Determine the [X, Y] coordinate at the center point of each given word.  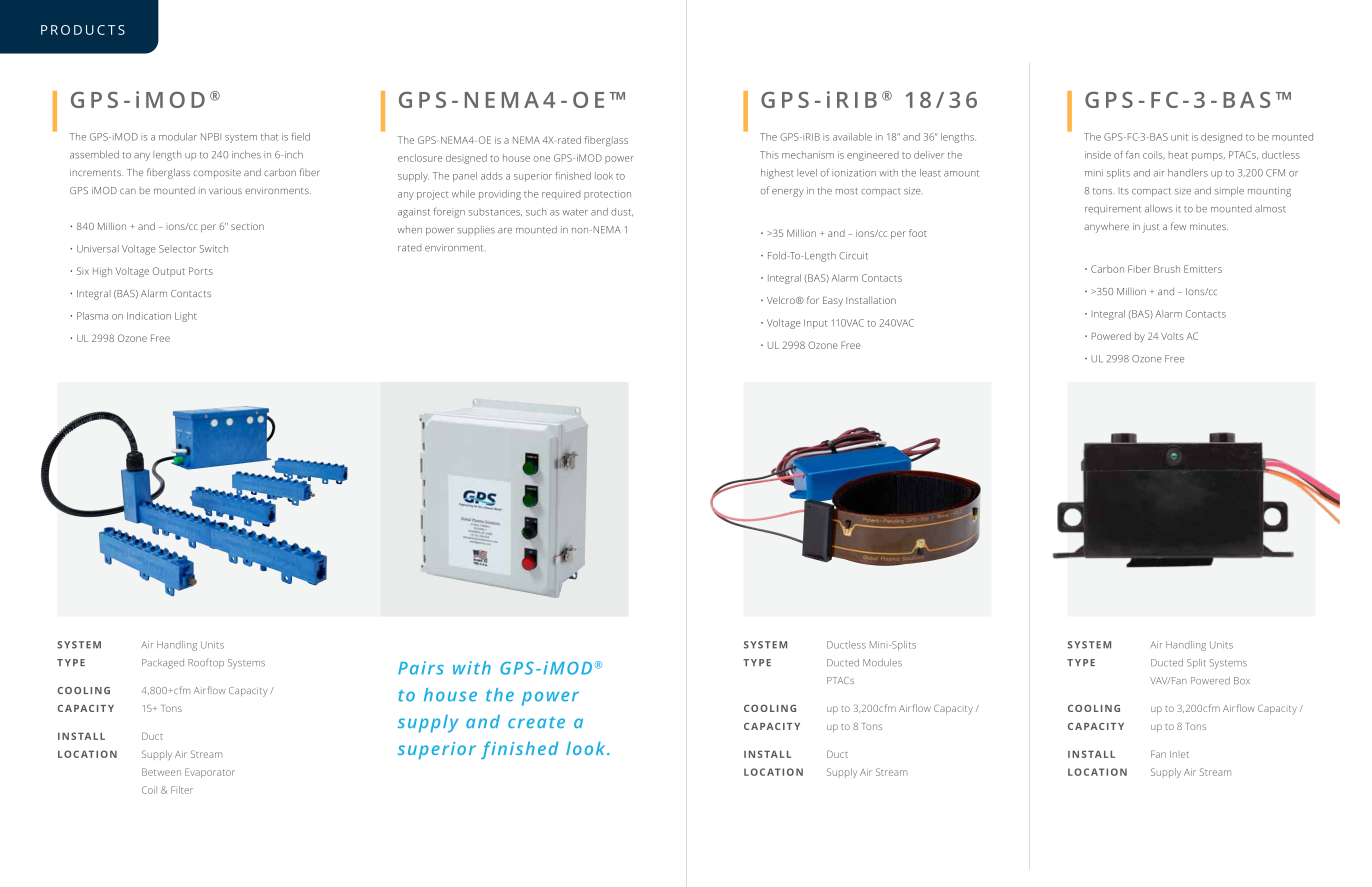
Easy [833, 302]
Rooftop [206, 663]
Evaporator [210, 773]
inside [1098, 155]
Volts [1172, 336]
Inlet [1179, 754]
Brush [1167, 269]
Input [815, 324]
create [536, 722]
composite [217, 174]
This [769, 155]
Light [186, 317]
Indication [149, 316]
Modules [882, 663]
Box [1242, 681]
